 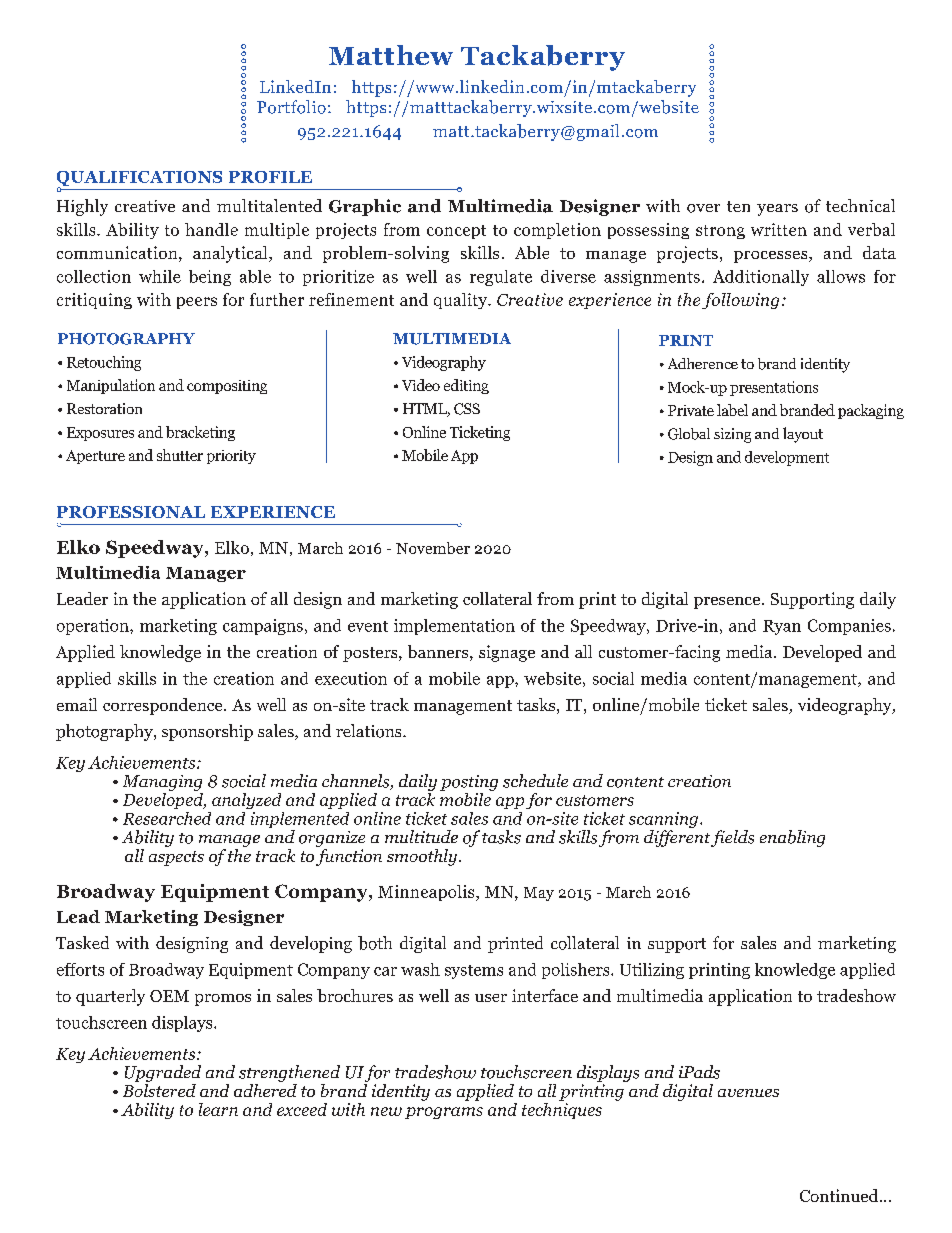 I want to click on correspondence, so click(x=164, y=706).
